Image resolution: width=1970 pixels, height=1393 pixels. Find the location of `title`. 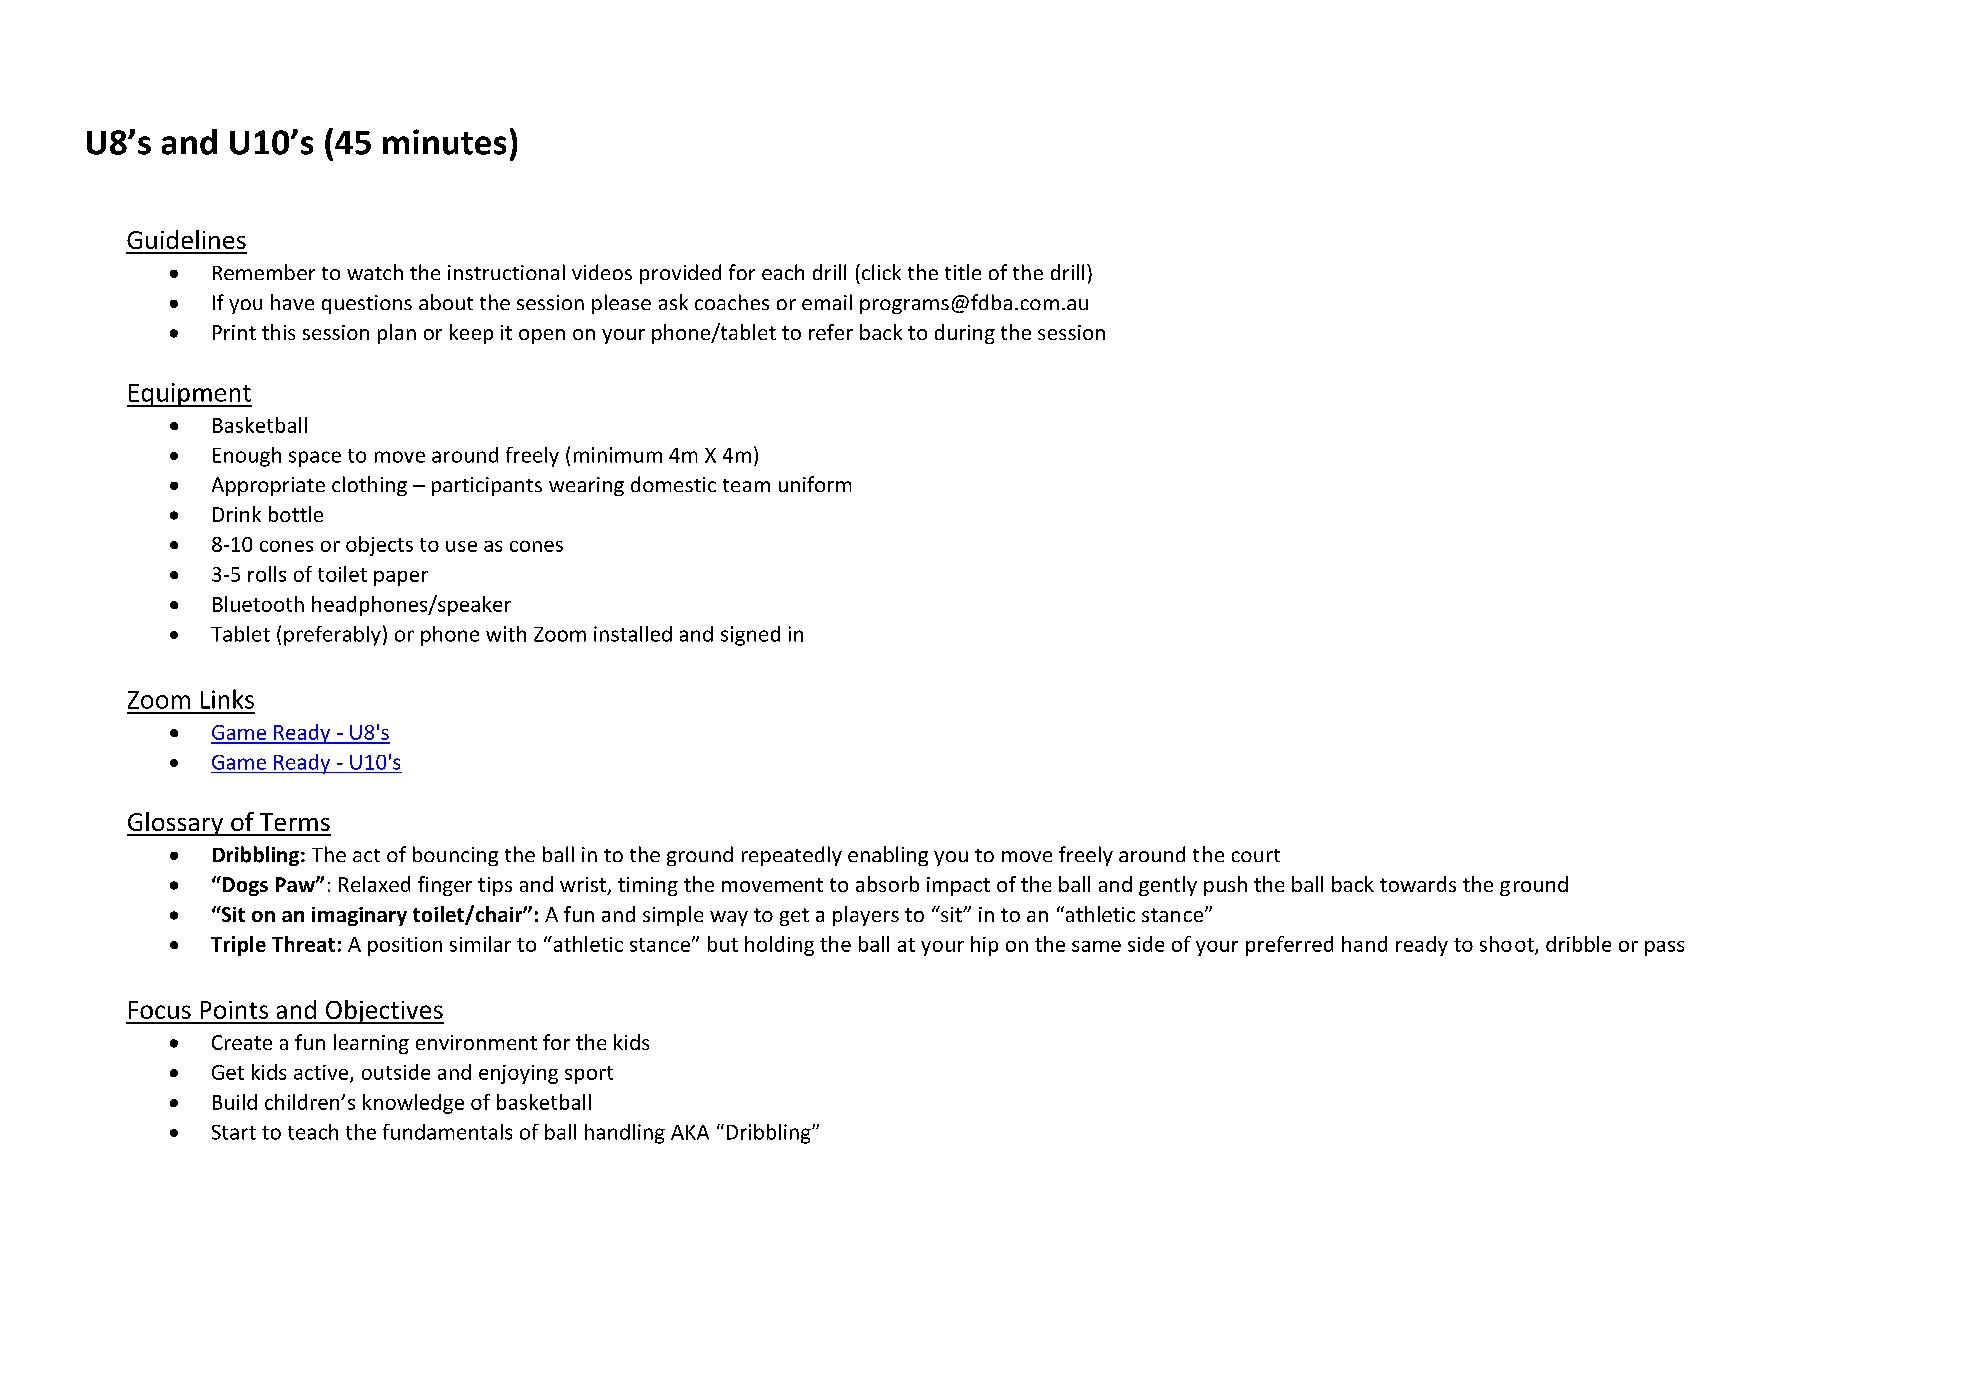

title is located at coordinates (963, 272).
